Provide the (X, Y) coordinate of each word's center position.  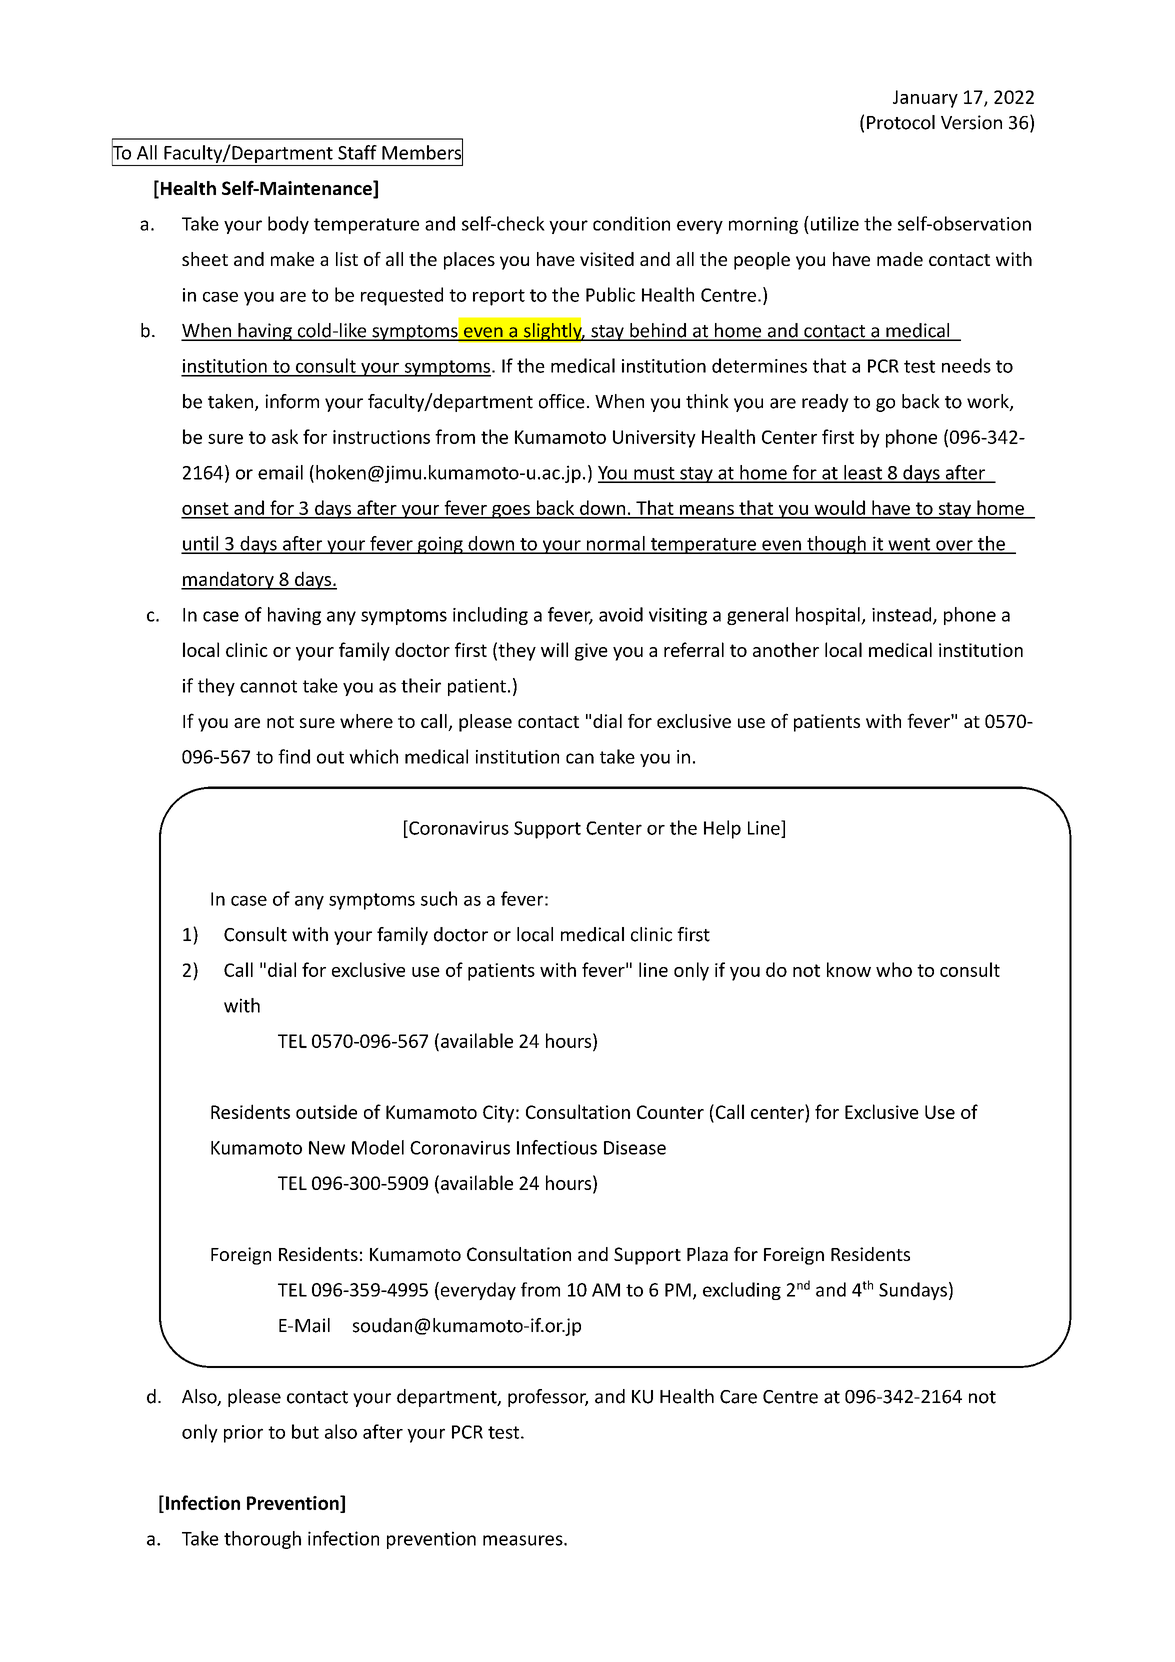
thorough (262, 1540)
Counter (670, 1112)
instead (903, 615)
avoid (621, 614)
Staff (357, 152)
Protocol (901, 122)
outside (326, 1111)
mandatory (228, 580)
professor (548, 1398)
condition (631, 223)
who (894, 969)
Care (738, 1397)
